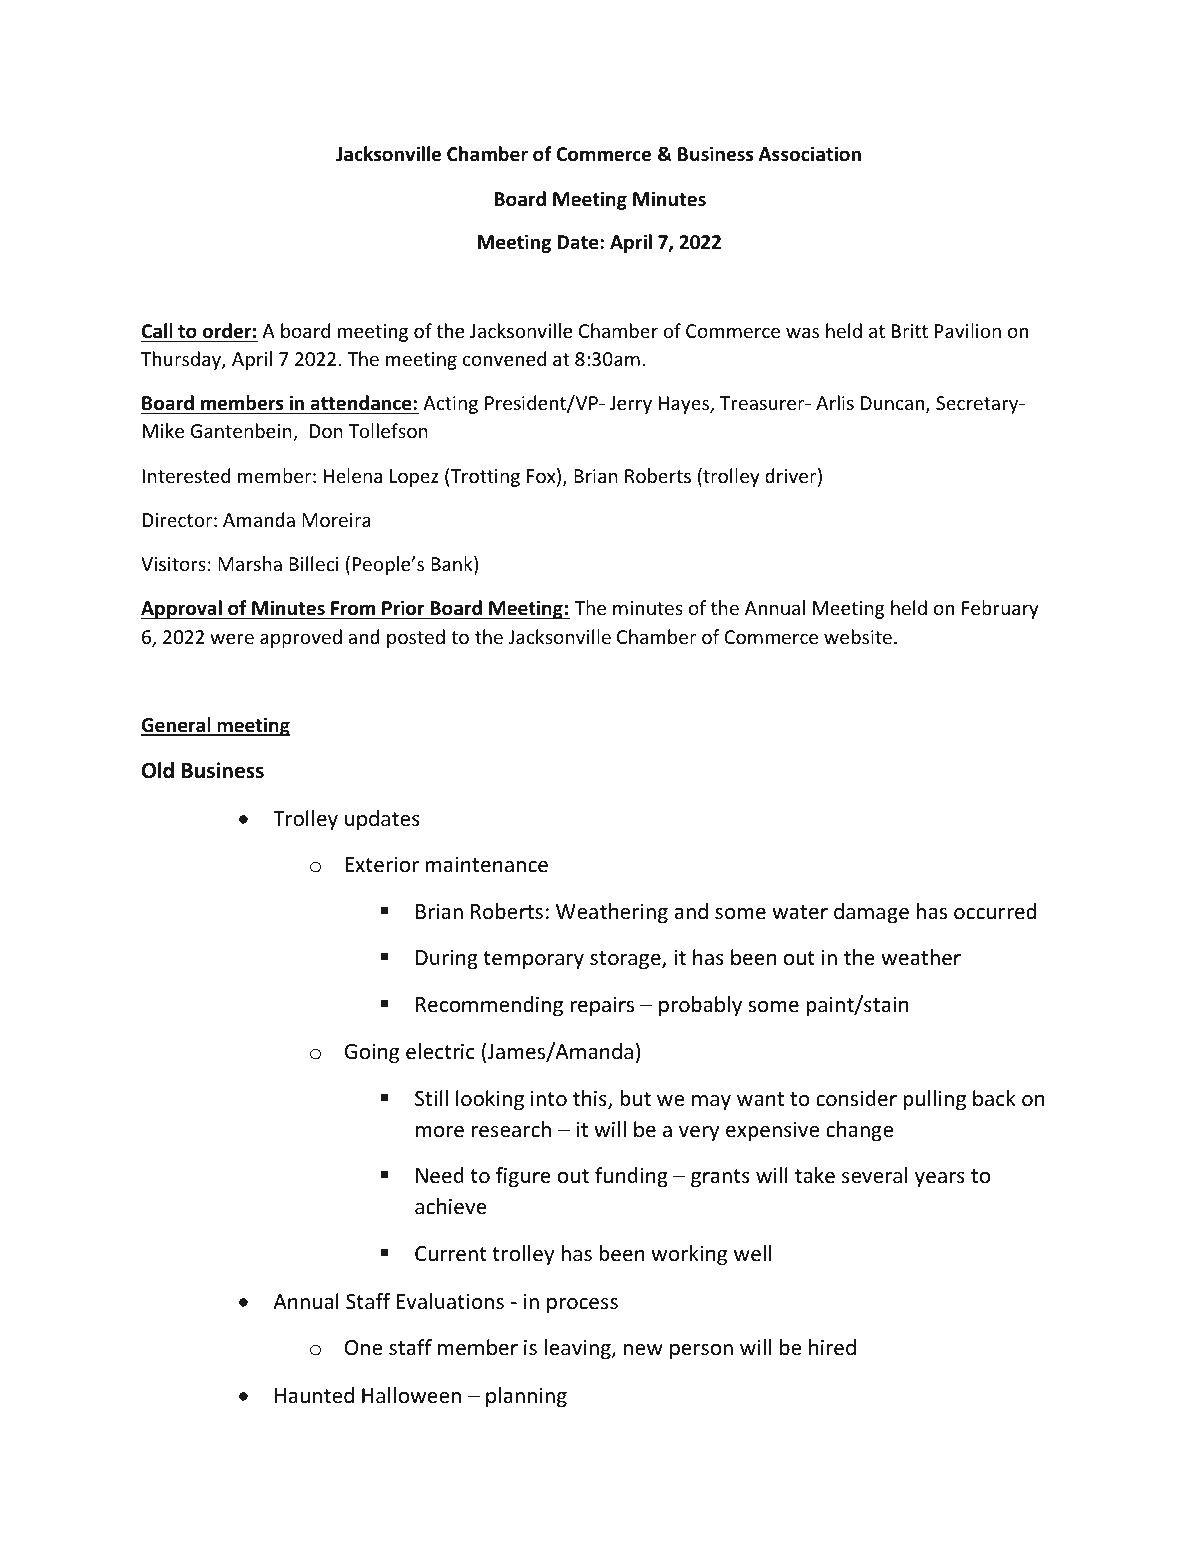 This page has width=1199, height=1552. I want to click on website, so click(858, 636).
